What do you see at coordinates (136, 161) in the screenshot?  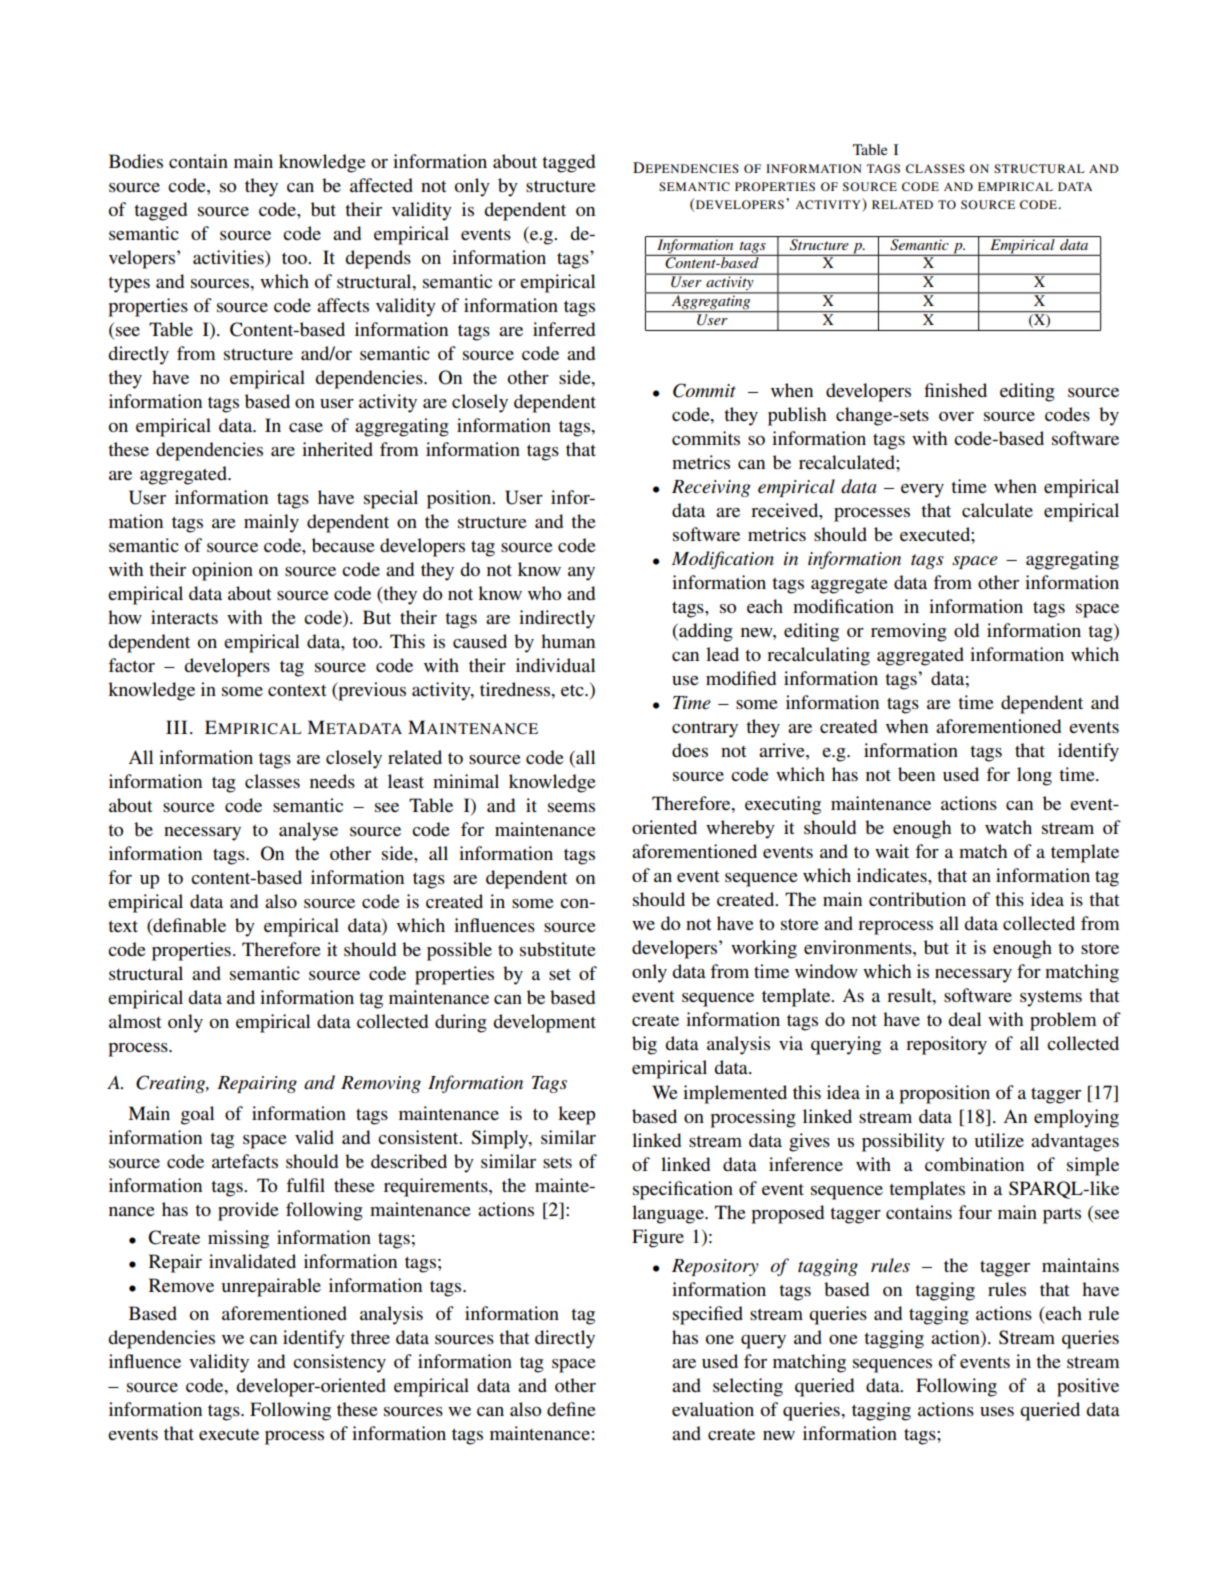 I see `Bodies` at bounding box center [136, 161].
